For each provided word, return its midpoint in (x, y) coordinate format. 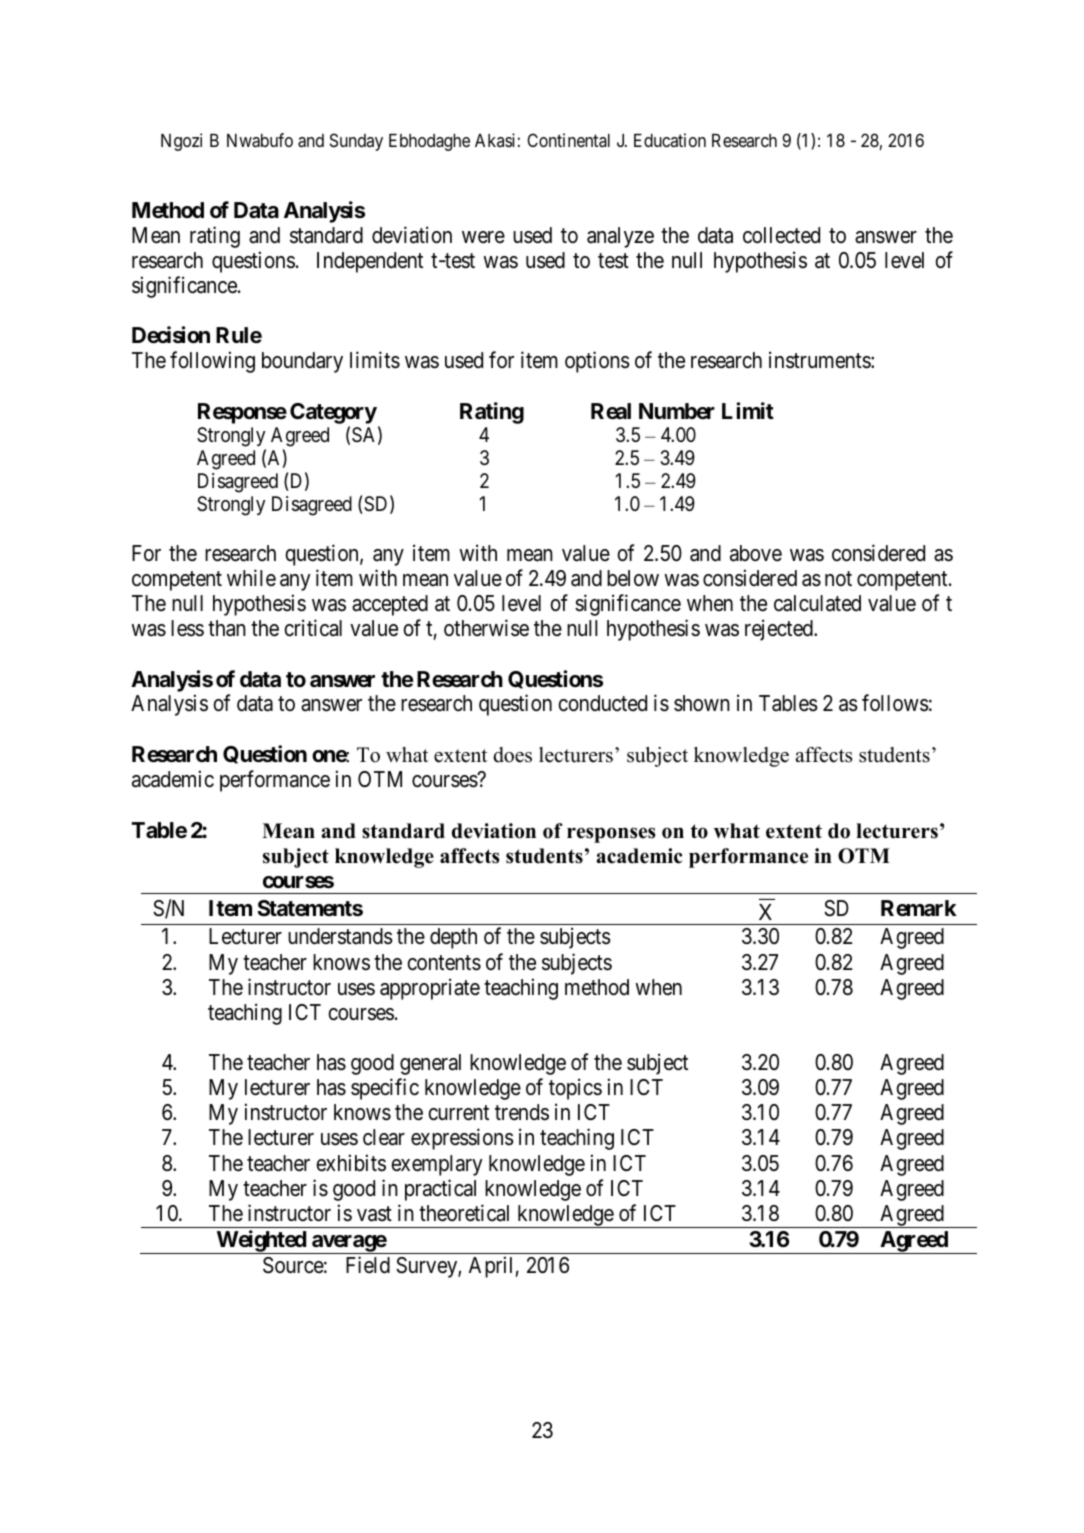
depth (453, 938)
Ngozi (181, 142)
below (633, 578)
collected (781, 235)
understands (340, 936)
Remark (919, 908)
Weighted (261, 1242)
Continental (568, 140)
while (251, 578)
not (838, 578)
